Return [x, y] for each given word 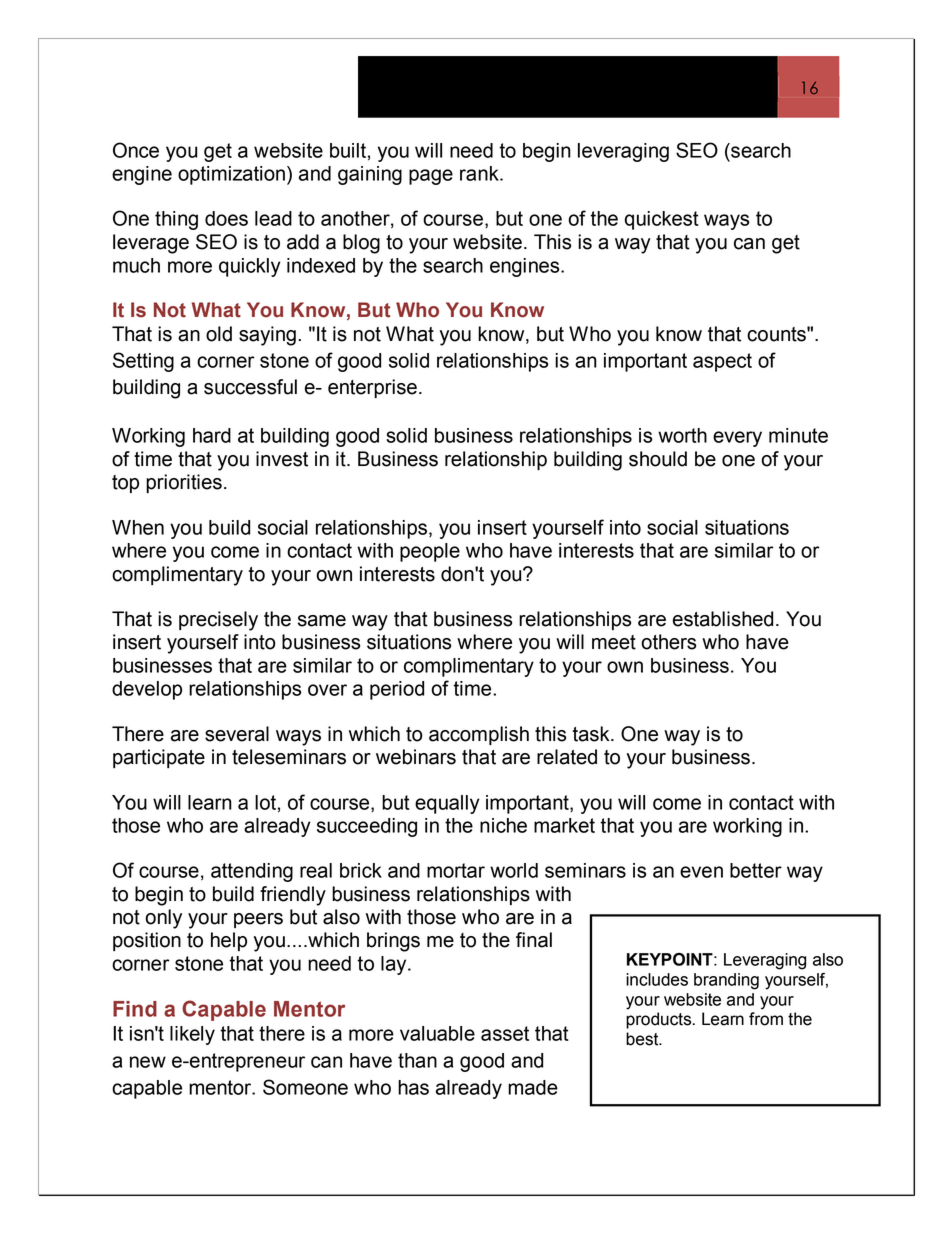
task [592, 734]
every [737, 439]
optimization [231, 175]
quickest [662, 220]
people [430, 552]
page [431, 177]
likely [192, 1035]
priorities [184, 483]
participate [159, 758]
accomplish [479, 735]
